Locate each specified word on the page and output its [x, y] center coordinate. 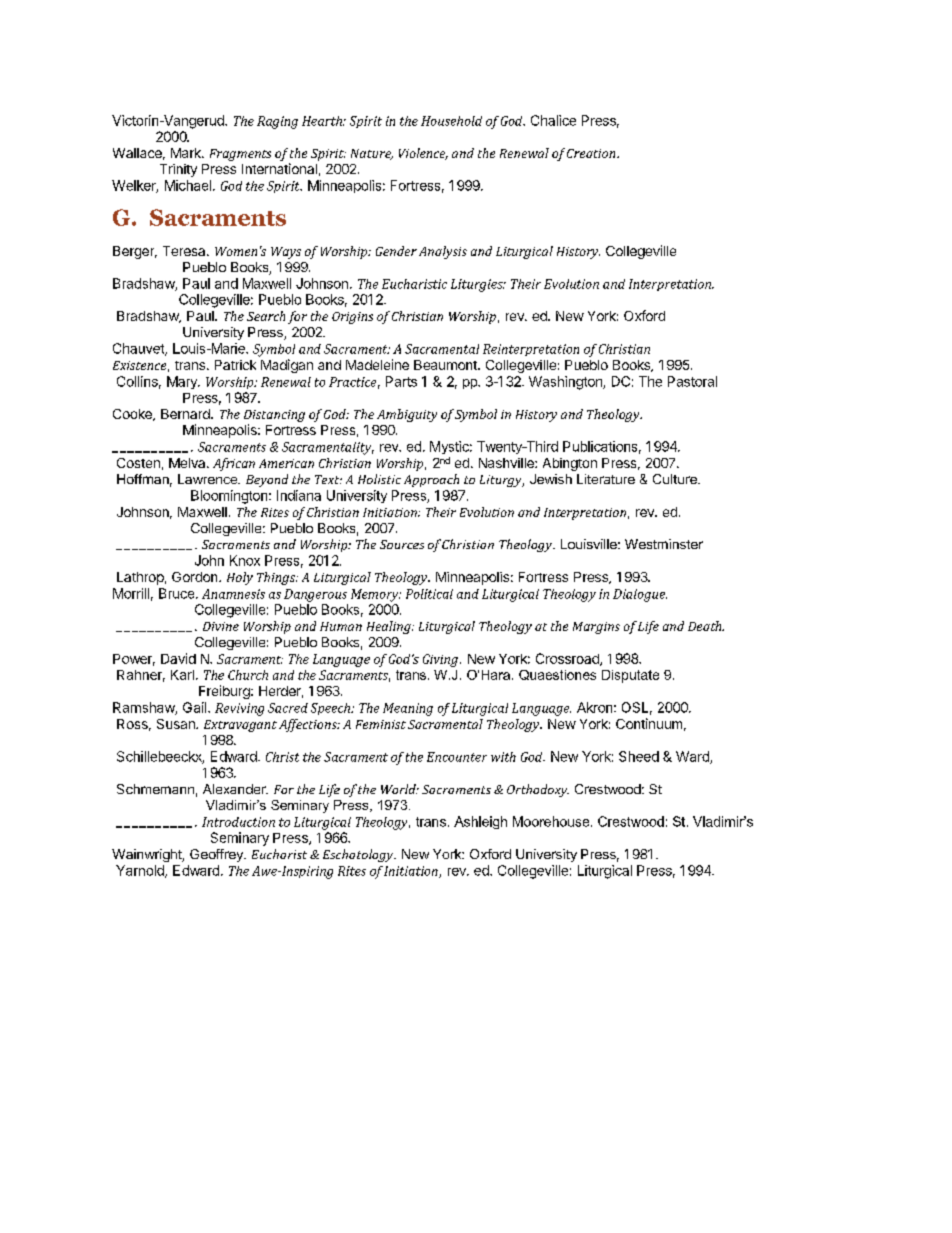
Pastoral [692, 381]
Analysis [443, 252]
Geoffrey [217, 855]
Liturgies [478, 285]
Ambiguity [407, 415]
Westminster [664, 544]
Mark [187, 153]
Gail [196, 707]
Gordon [196, 577]
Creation [592, 153]
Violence [423, 154]
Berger [135, 252]
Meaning [408, 709]
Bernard [186, 414]
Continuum [649, 723]
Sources [402, 544]
